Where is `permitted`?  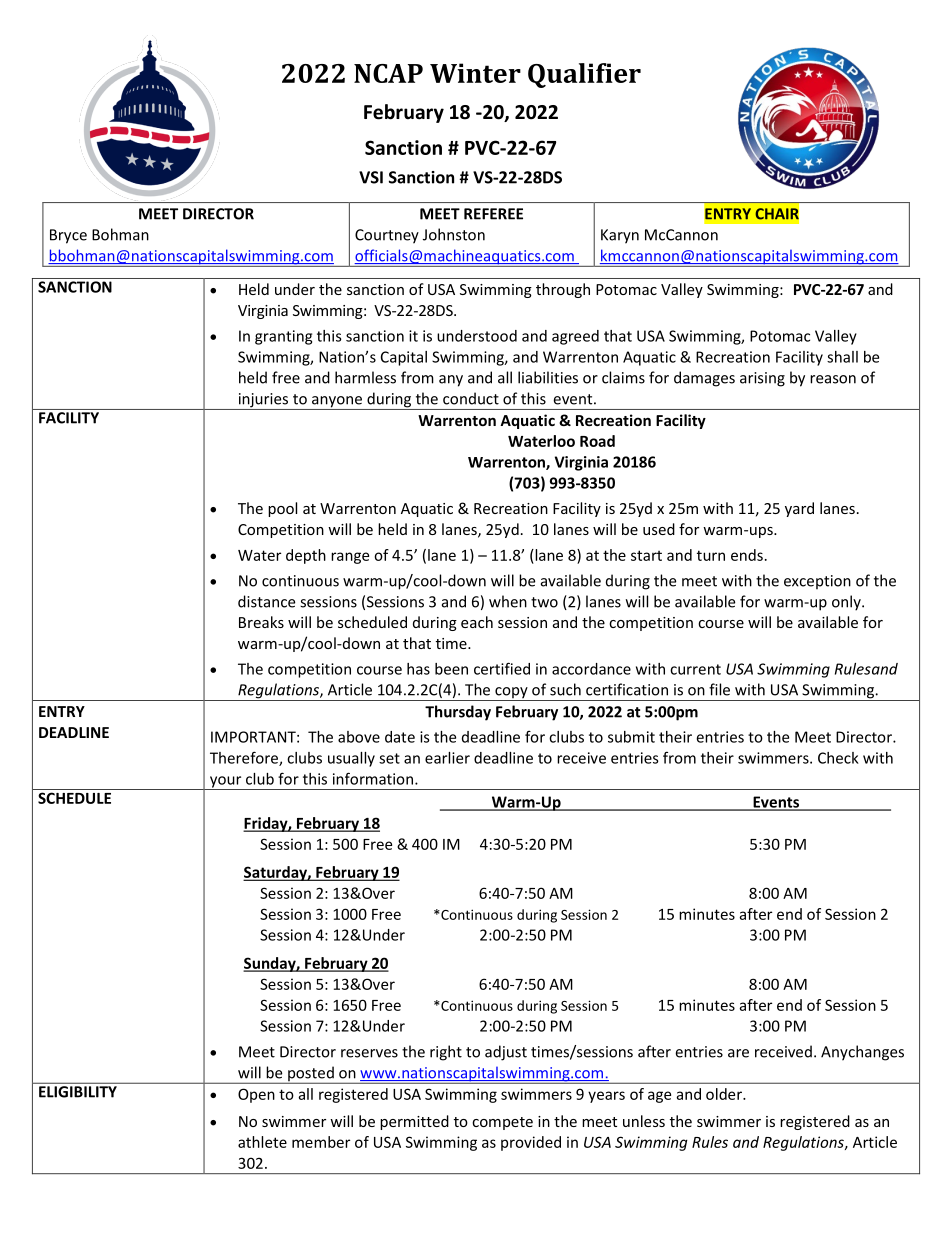 permitted is located at coordinates (414, 1122).
